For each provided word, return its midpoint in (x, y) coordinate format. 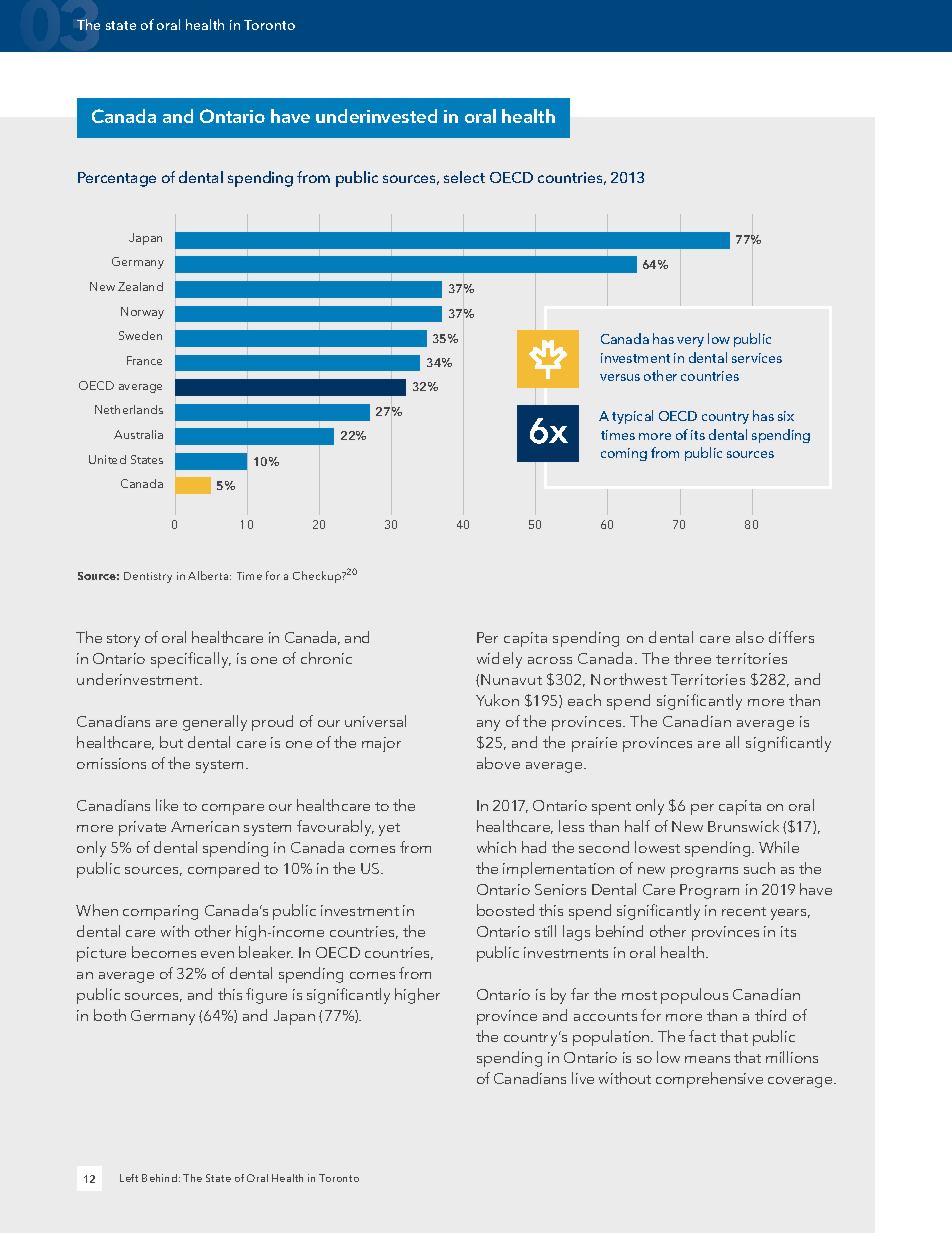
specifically (191, 660)
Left (129, 1178)
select (464, 177)
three (692, 658)
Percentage (117, 179)
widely (499, 660)
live (583, 1078)
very (690, 342)
